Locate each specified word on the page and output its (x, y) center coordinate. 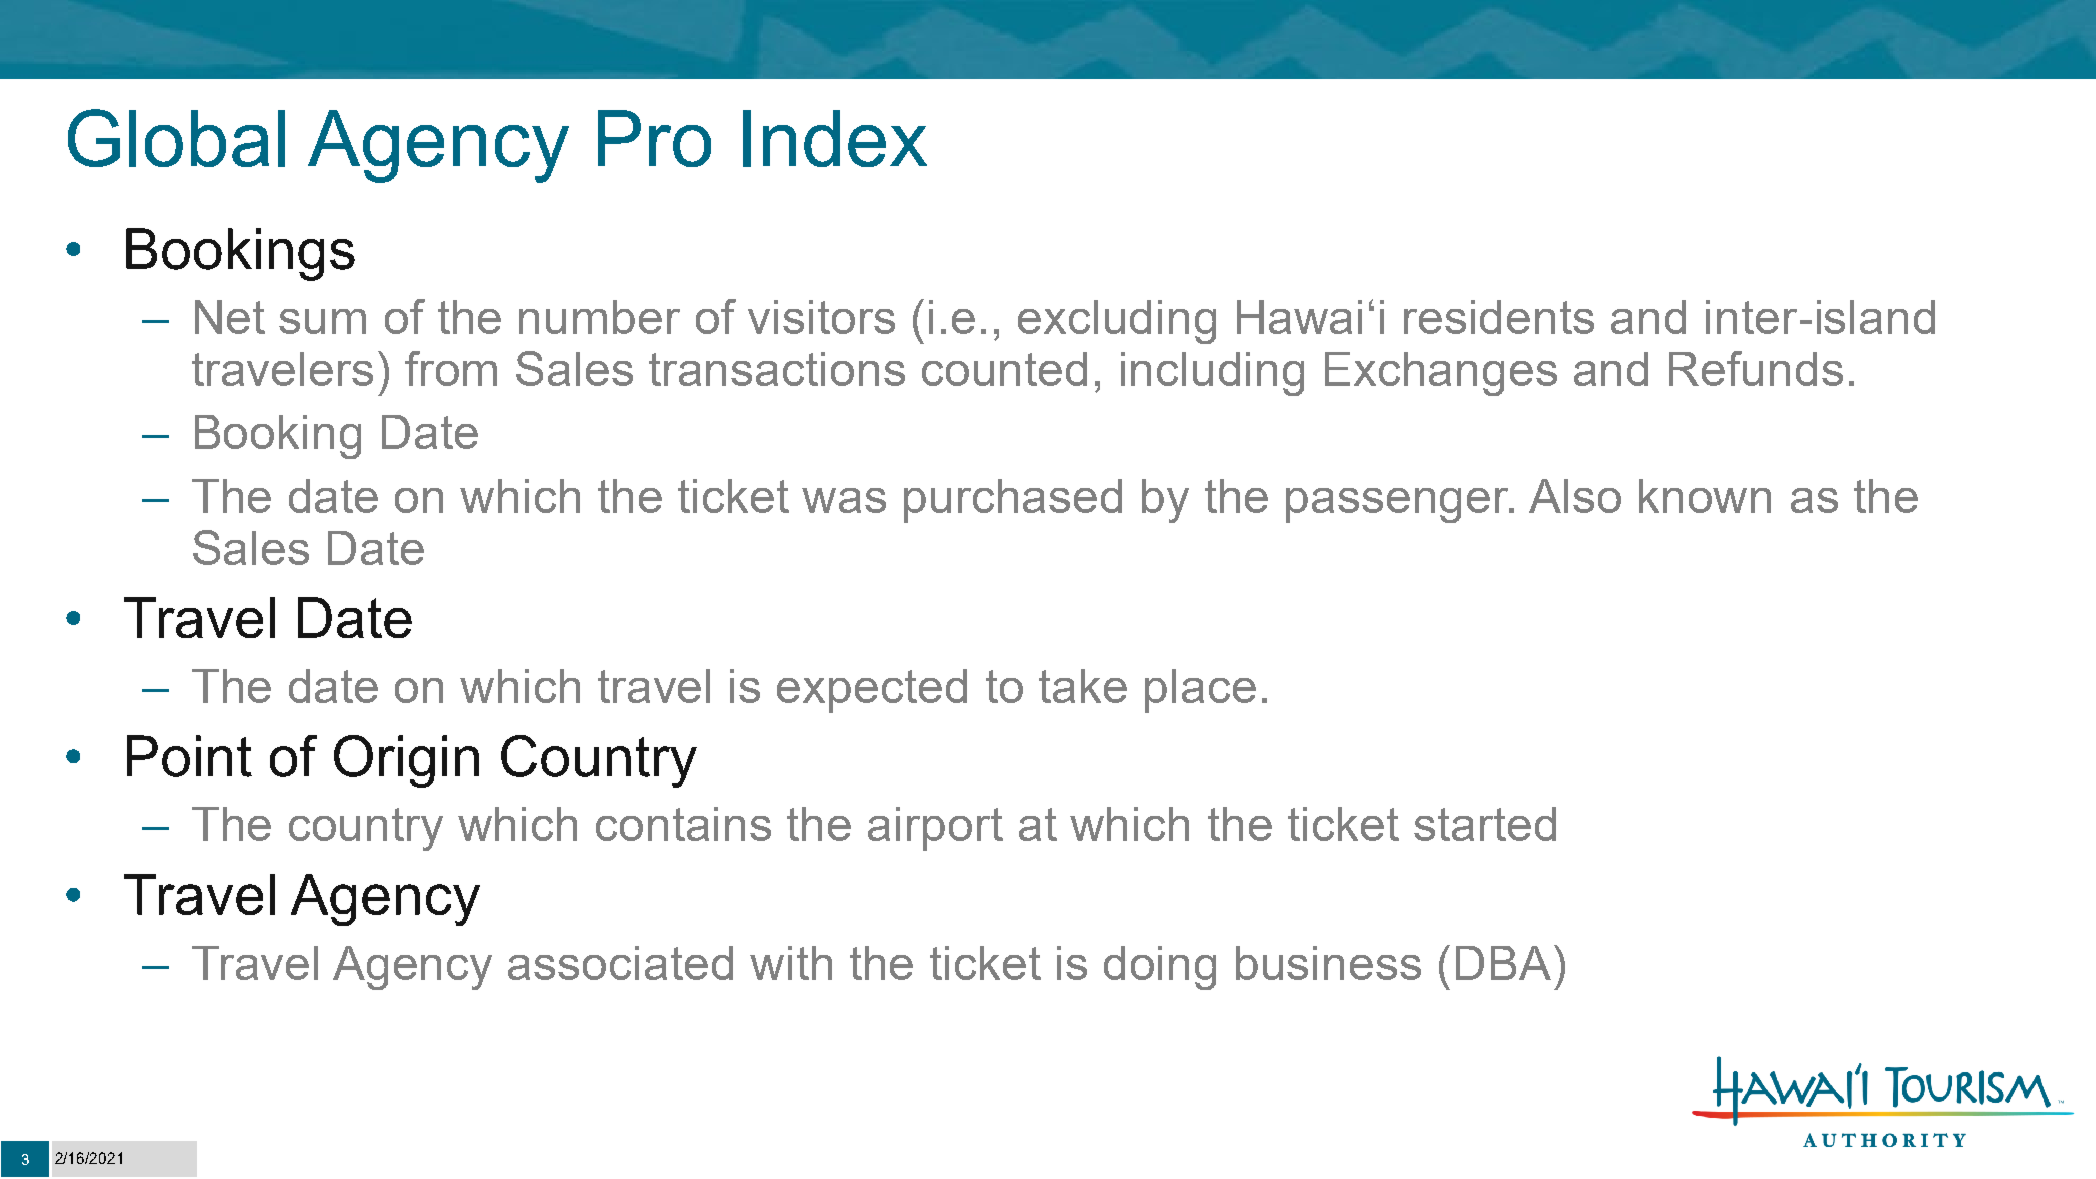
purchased (1013, 501)
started (1485, 824)
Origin (406, 761)
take (1083, 686)
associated (620, 963)
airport (935, 829)
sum (322, 321)
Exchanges (1441, 374)
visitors (821, 317)
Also (1575, 496)
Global (176, 138)
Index (835, 138)
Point (189, 756)
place (1200, 691)
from (451, 368)
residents (1499, 317)
